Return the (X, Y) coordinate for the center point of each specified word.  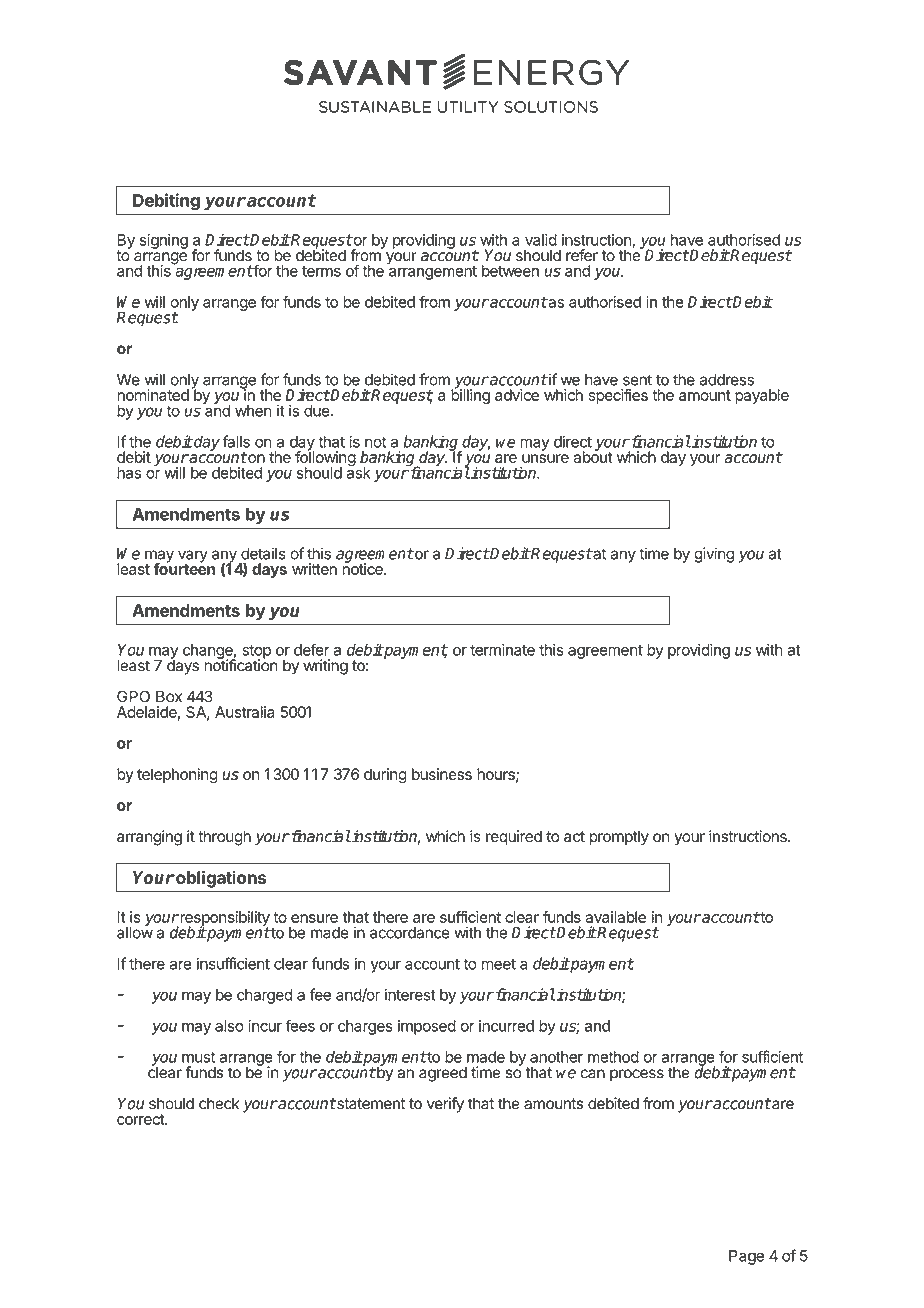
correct (141, 1119)
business (442, 774)
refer (582, 255)
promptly (619, 838)
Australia (245, 712)
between (510, 271)
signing (164, 241)
